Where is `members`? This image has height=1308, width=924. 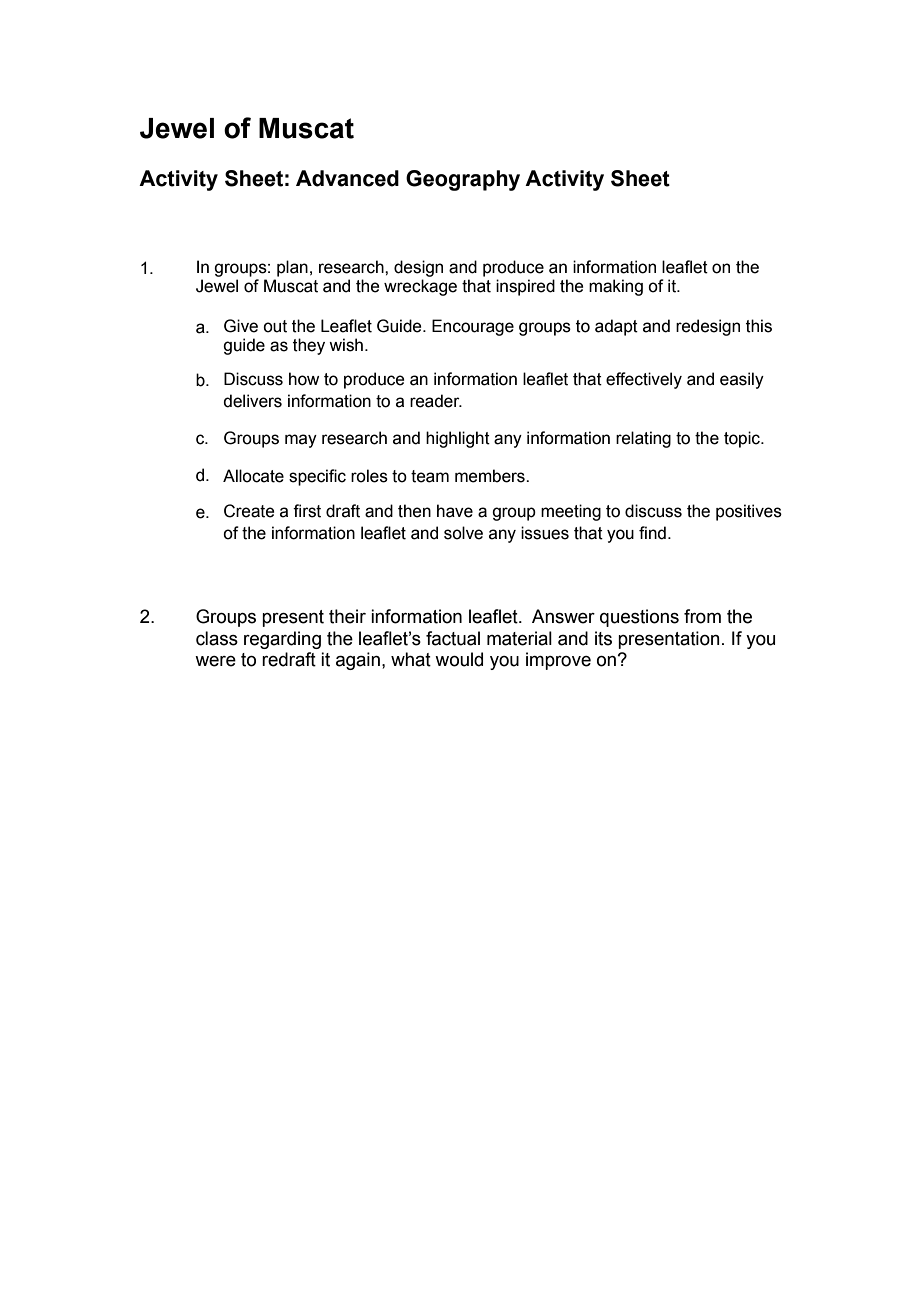
members is located at coordinates (491, 476).
